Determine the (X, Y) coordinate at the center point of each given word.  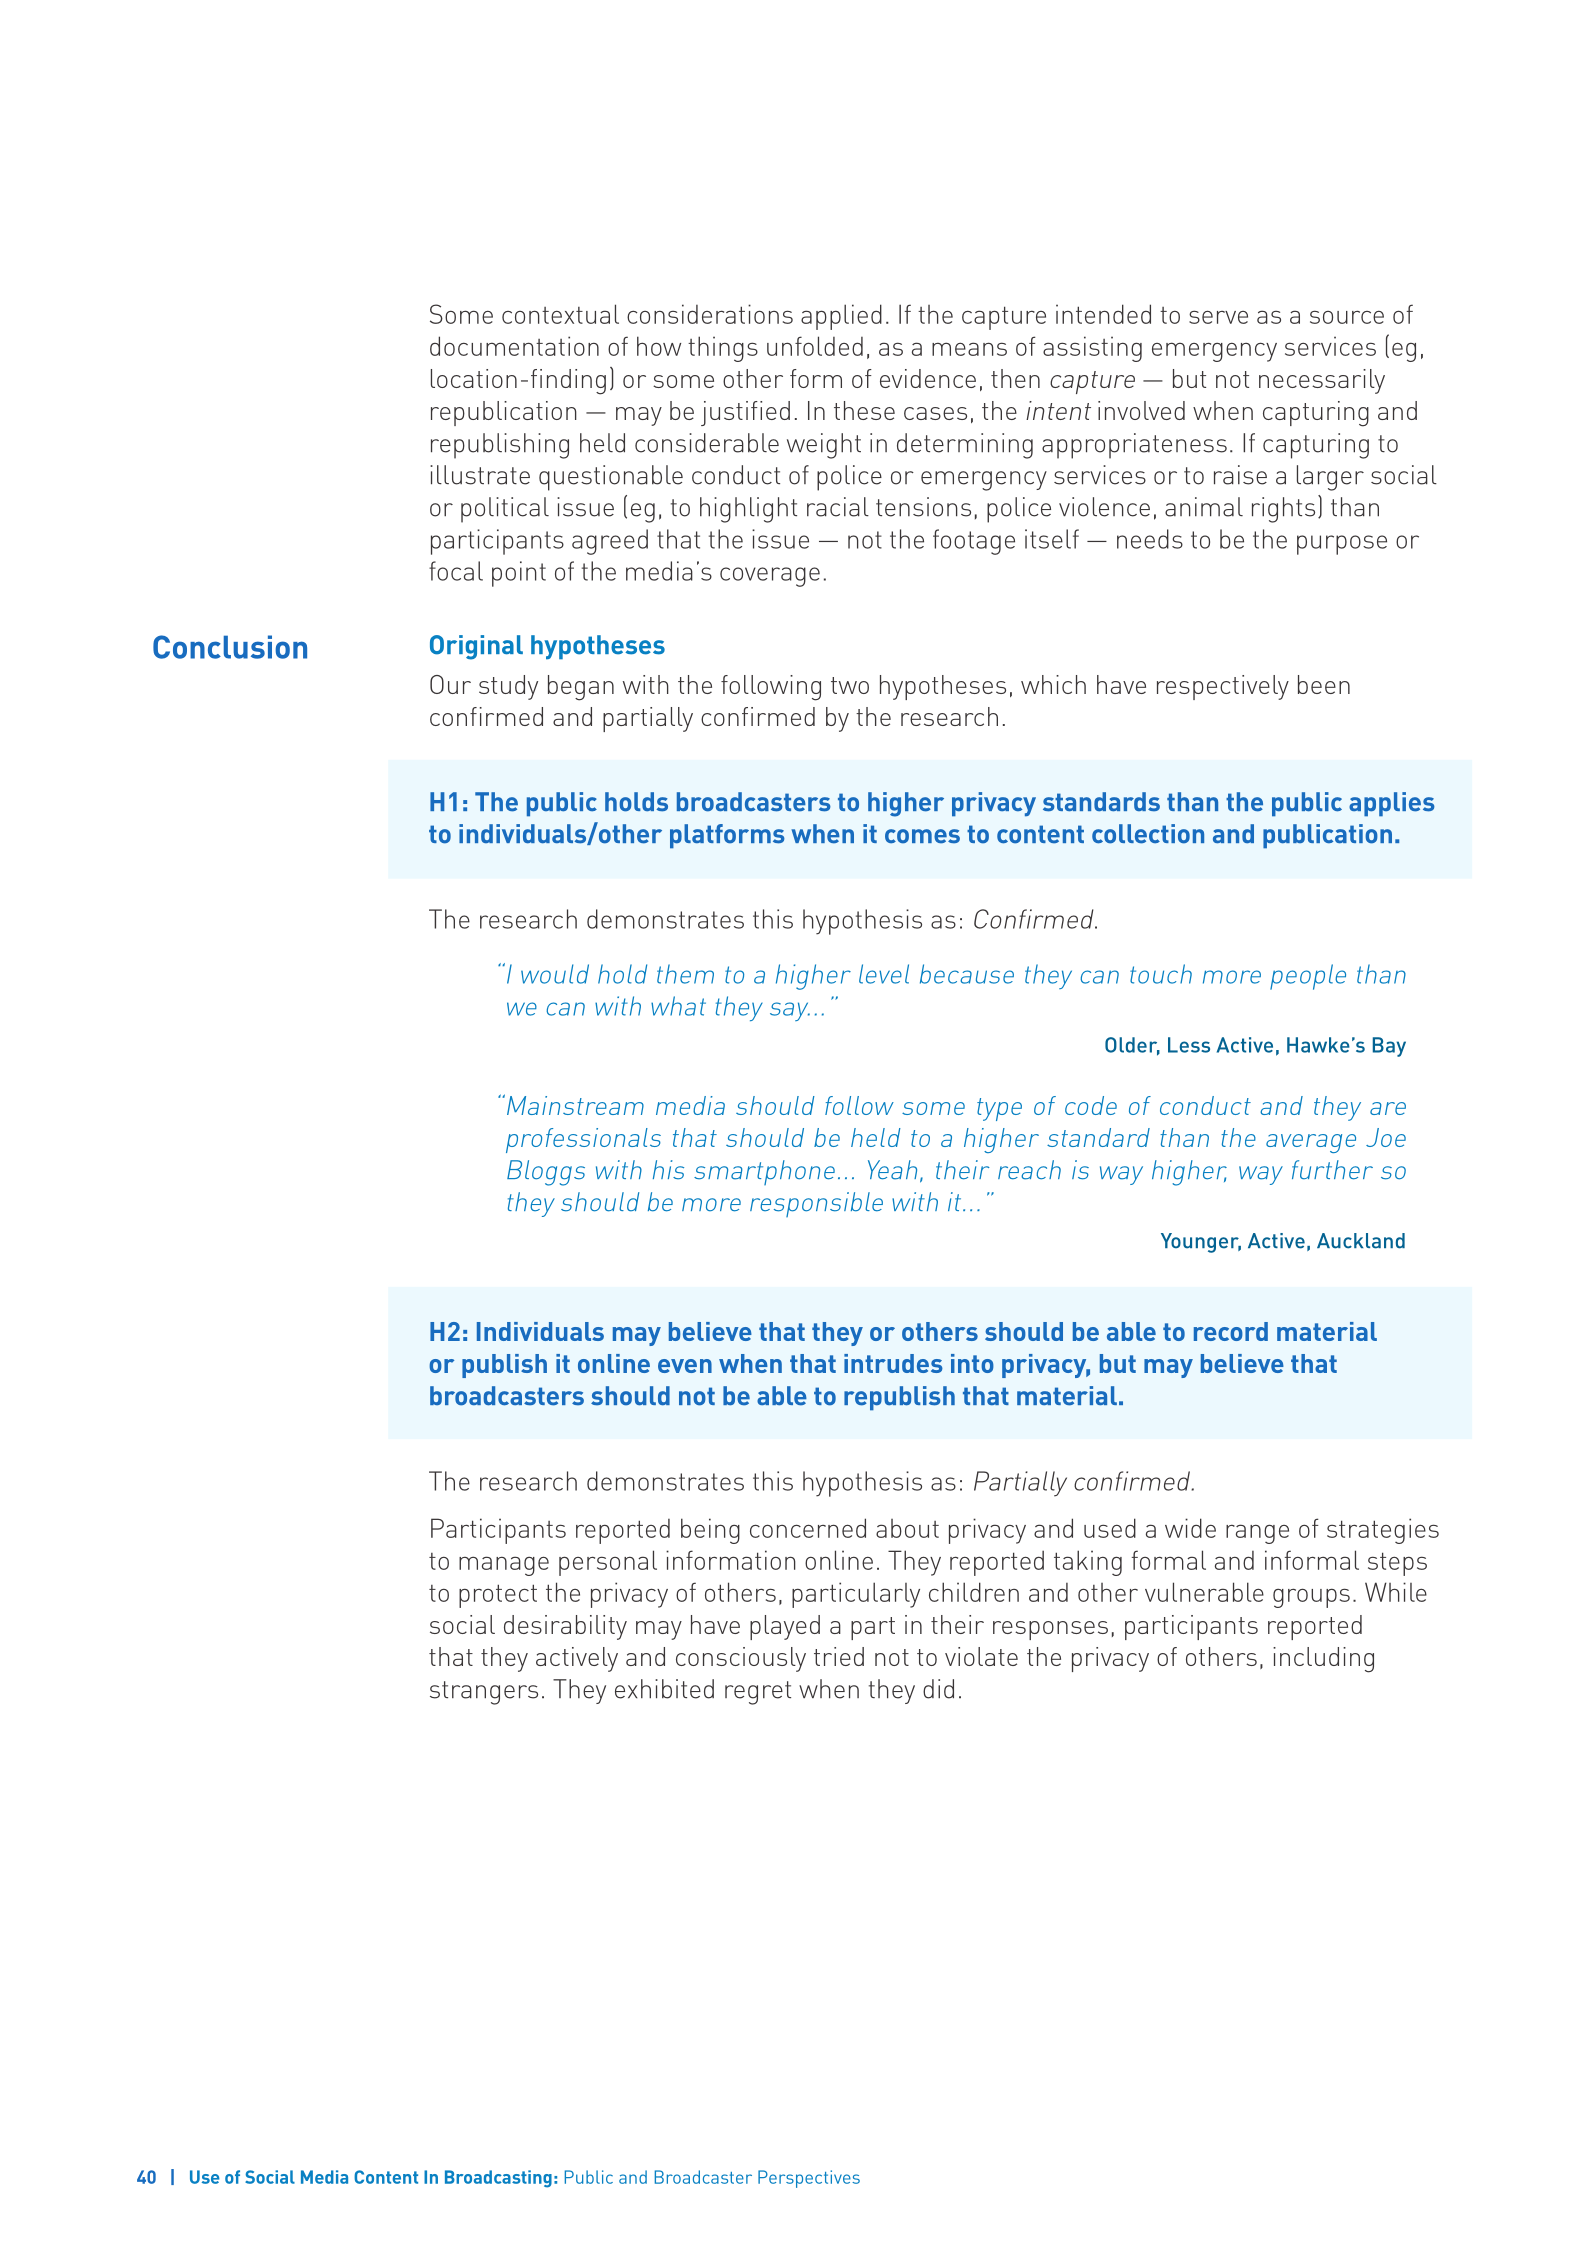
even (685, 1366)
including (1323, 1660)
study (508, 687)
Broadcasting (498, 2179)
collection (1148, 834)
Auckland (1361, 1241)
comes (922, 836)
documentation (514, 346)
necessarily (1322, 381)
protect (498, 1596)
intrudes (893, 1363)
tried (839, 1656)
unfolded (815, 346)
